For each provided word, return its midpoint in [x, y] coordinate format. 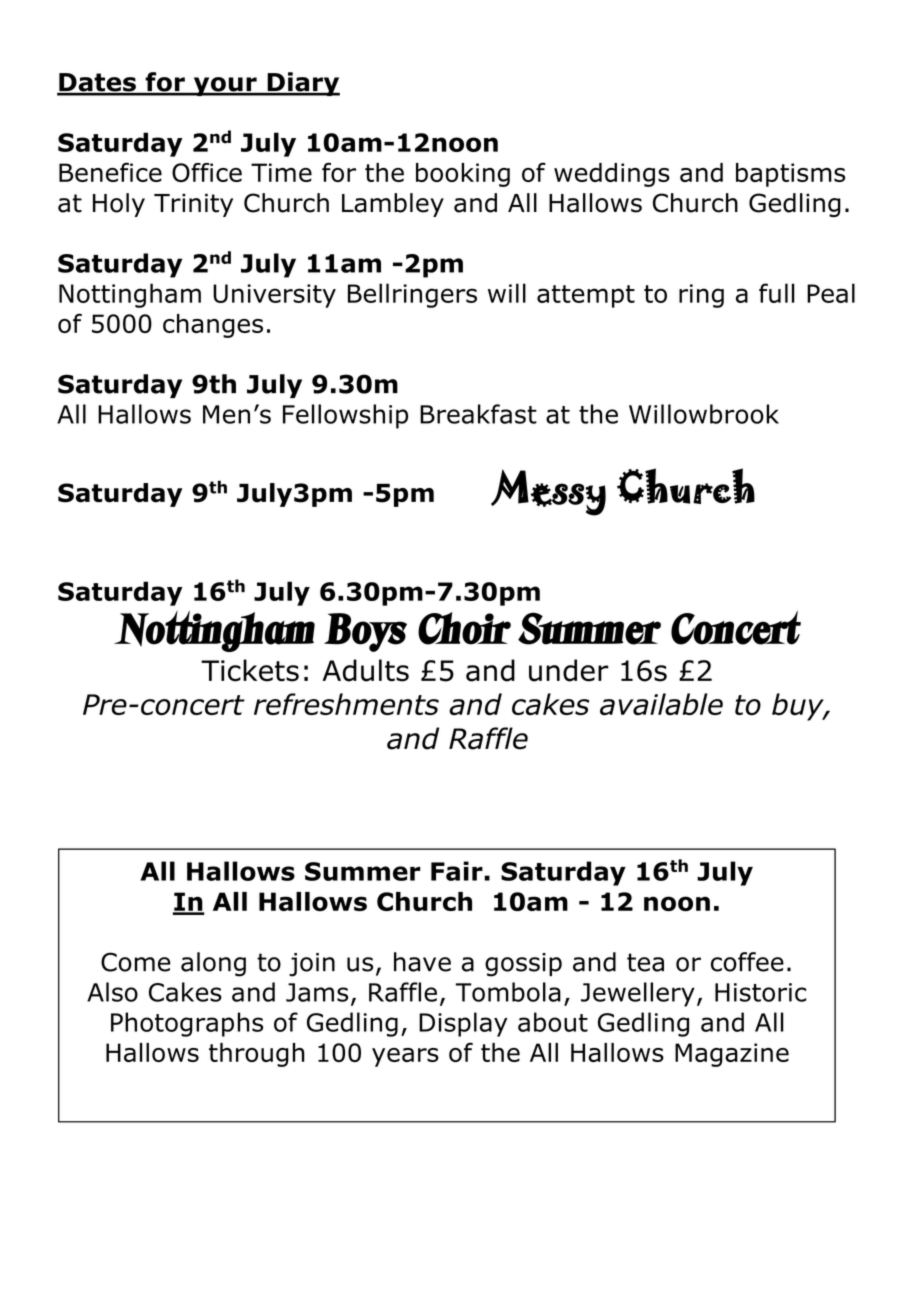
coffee [747, 962]
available [661, 704]
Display [463, 1024]
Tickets [250, 670]
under [569, 670]
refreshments [346, 704]
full [777, 293]
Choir [464, 628]
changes [213, 326]
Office [207, 172]
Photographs [187, 1024]
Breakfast [478, 414]
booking [463, 175]
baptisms [790, 175]
